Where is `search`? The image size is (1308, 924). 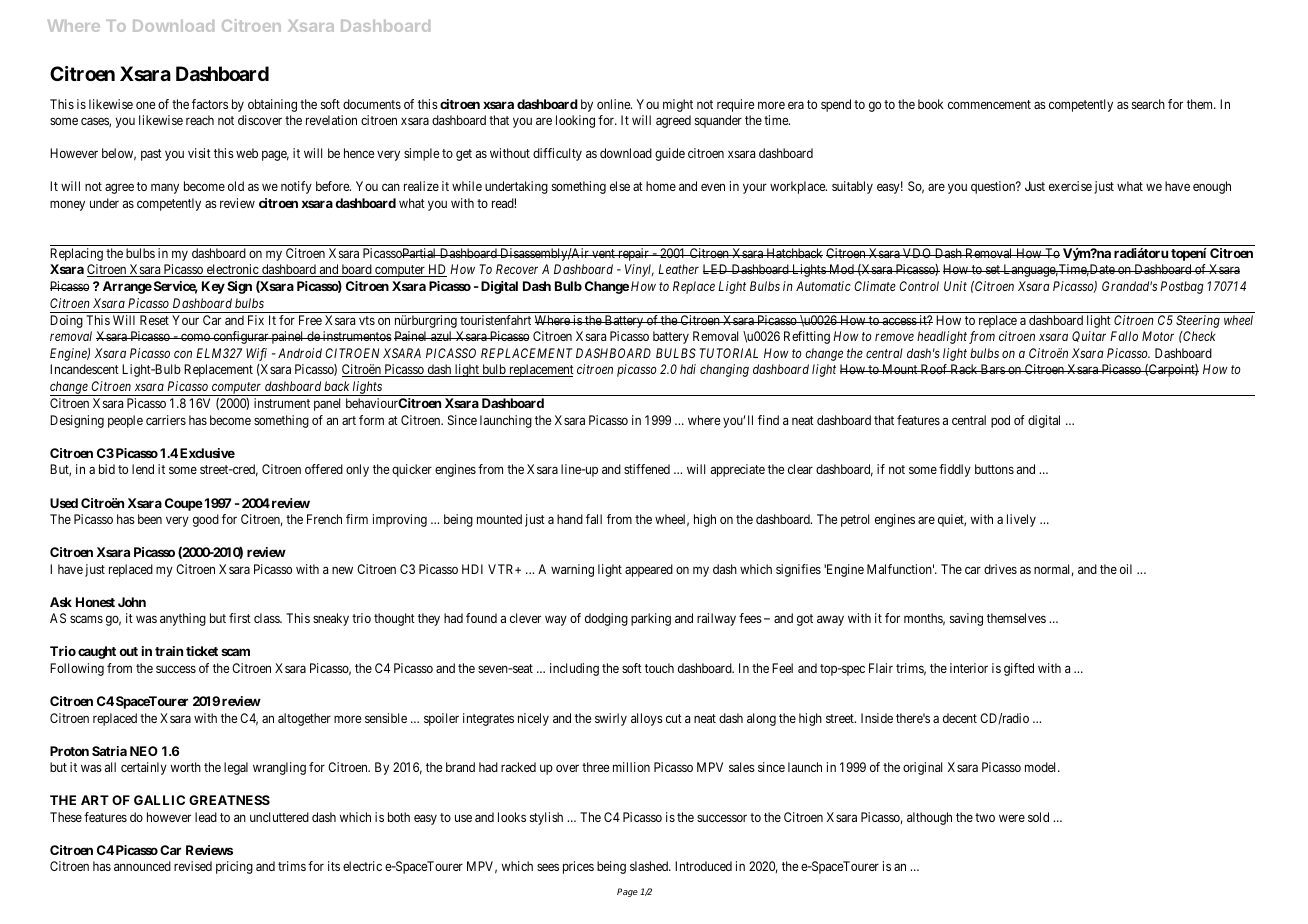
search is located at coordinates (1148, 104).
